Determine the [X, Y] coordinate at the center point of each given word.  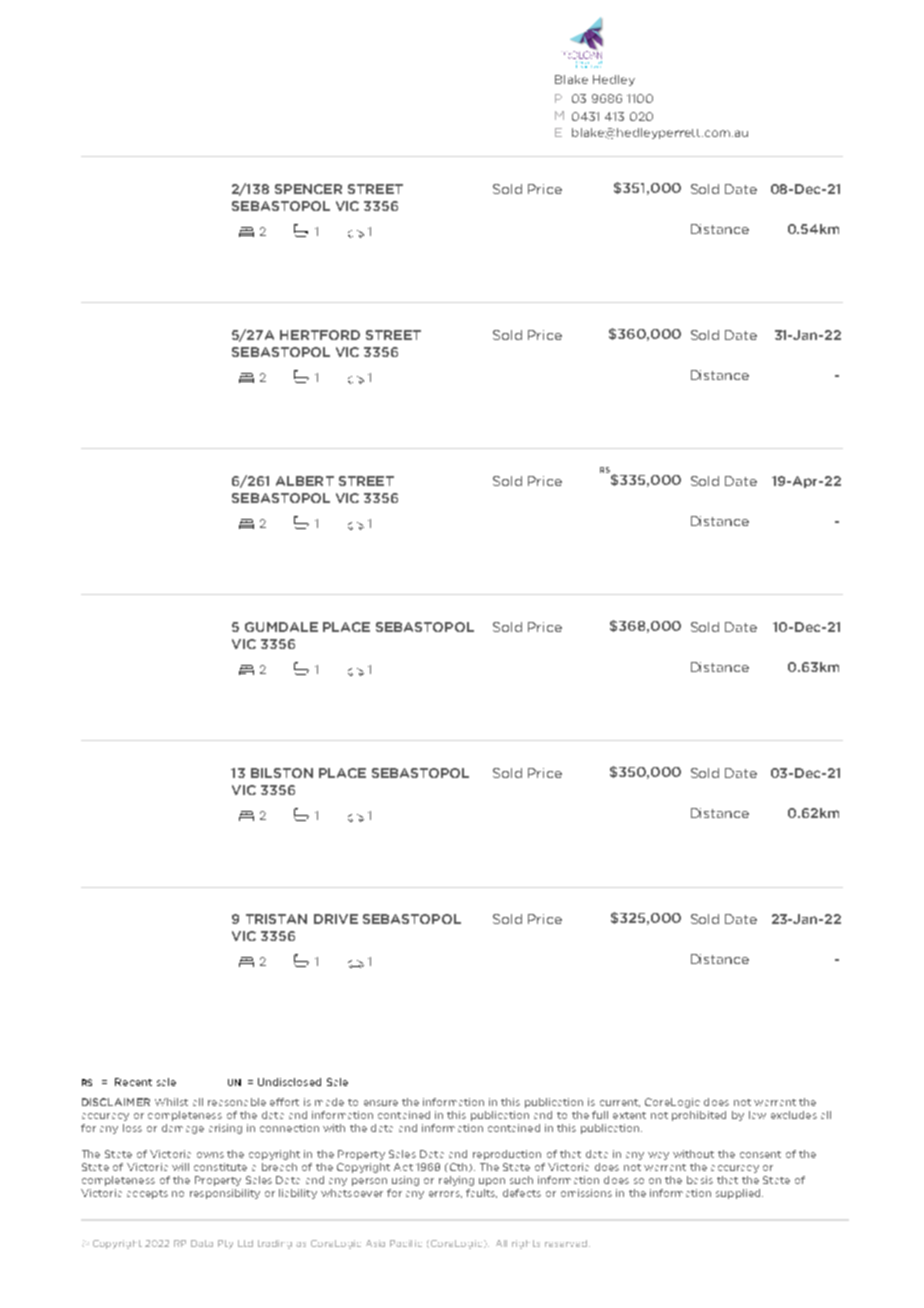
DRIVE [336, 919]
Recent [133, 1082]
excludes [794, 1115]
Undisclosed [289, 1082]
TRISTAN [276, 919]
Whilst [171, 1102]
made [329, 1102]
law [757, 1115]
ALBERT [305, 481]
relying [456, 1181]
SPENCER [308, 189]
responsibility [225, 1194]
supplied [739, 1194]
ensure [381, 1103]
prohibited [699, 1116]
